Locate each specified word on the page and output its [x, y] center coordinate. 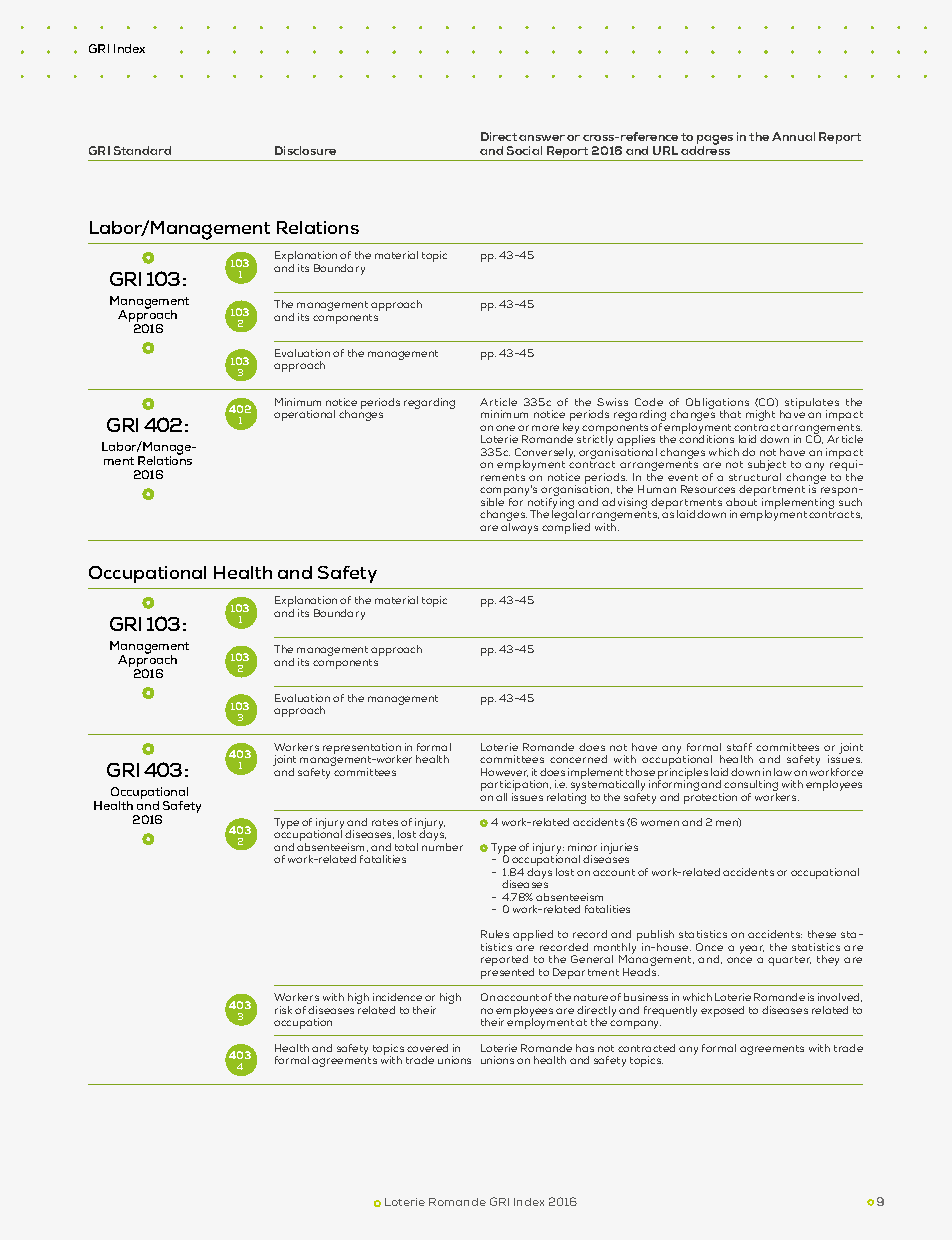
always [519, 528]
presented [507, 973]
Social [524, 150]
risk [283, 1010]
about [741, 502]
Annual [793, 136]
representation [362, 749]
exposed [722, 1011]
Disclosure [305, 150]
